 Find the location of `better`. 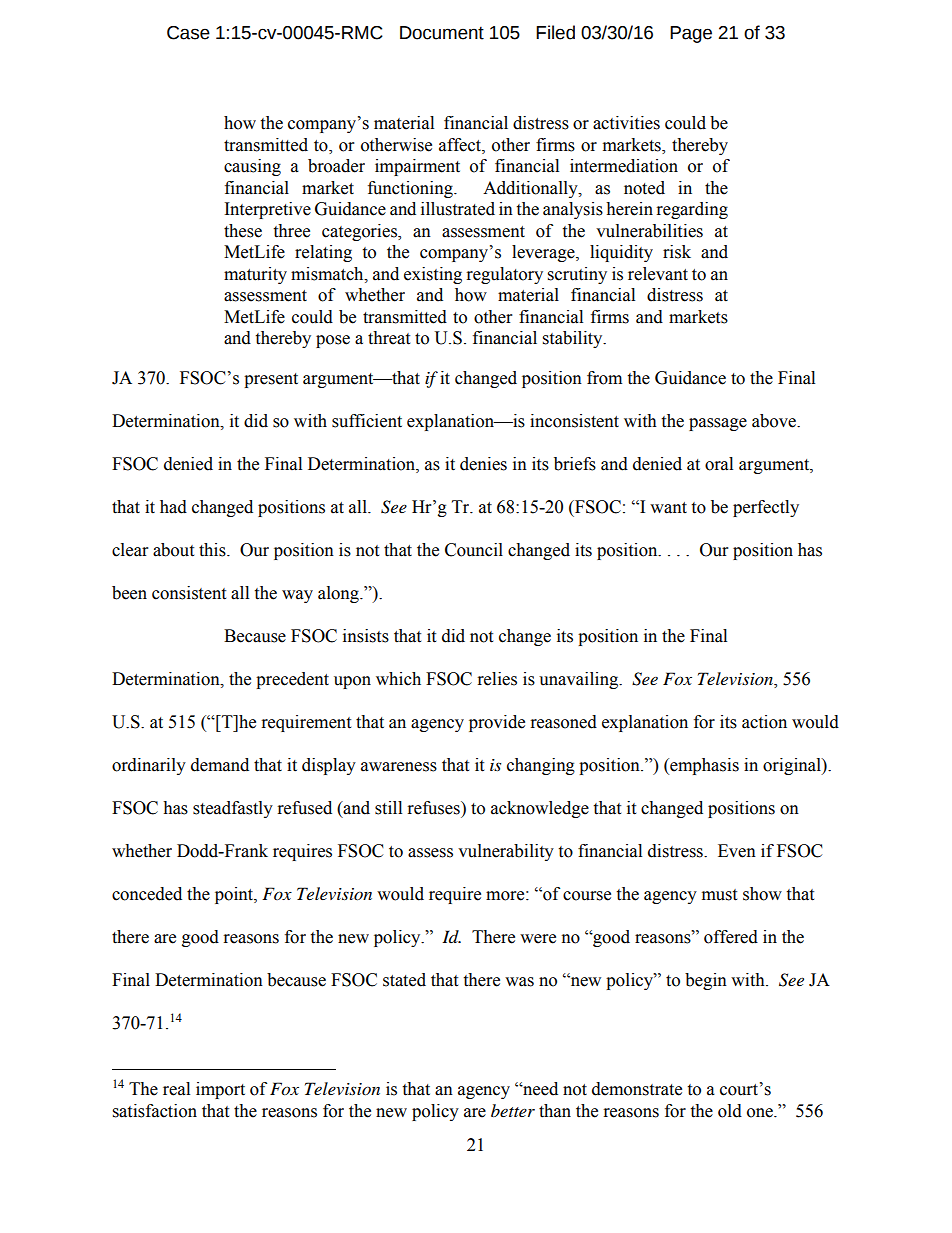

better is located at coordinates (513, 1110).
